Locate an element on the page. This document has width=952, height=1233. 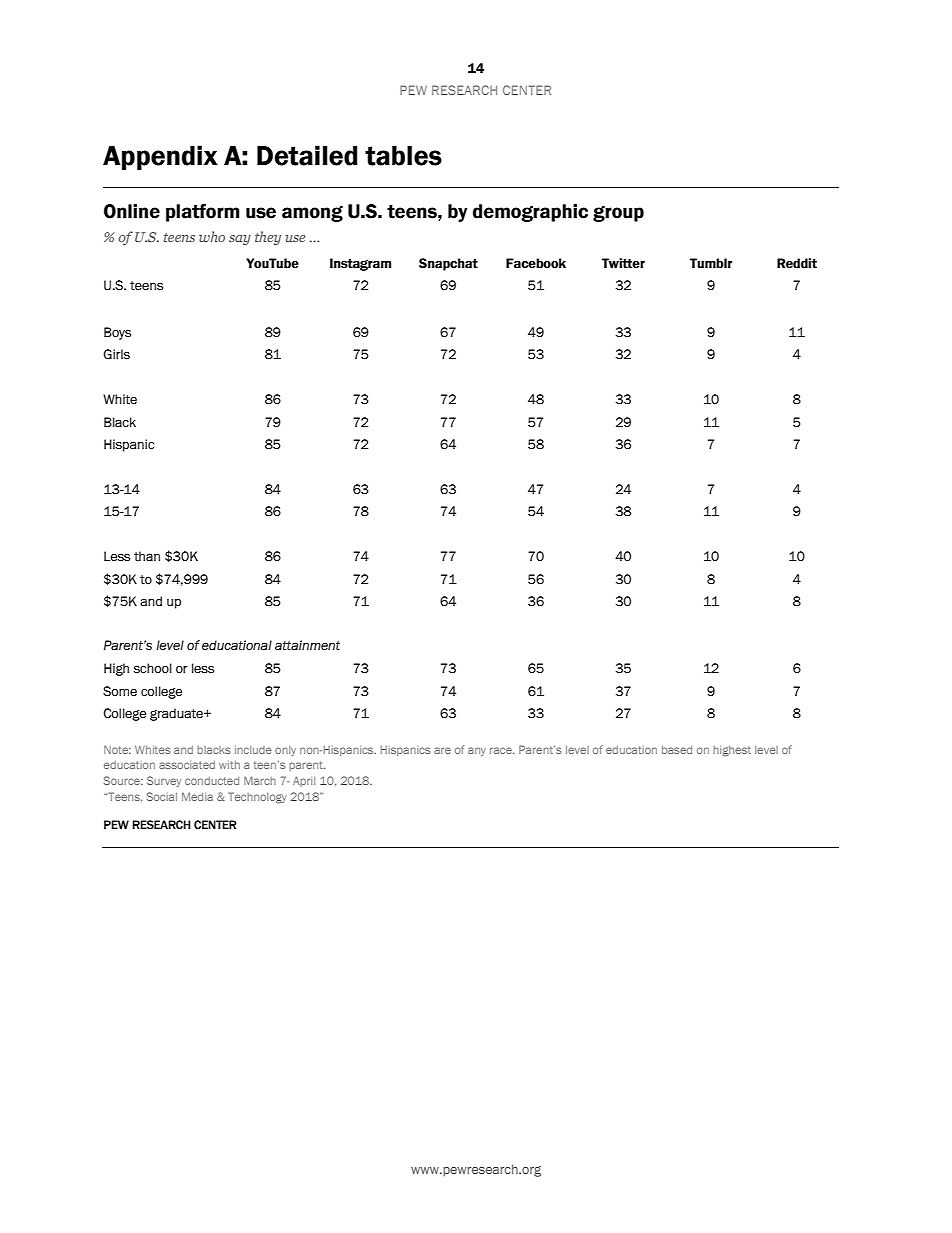
Tumblr is located at coordinates (711, 263).
